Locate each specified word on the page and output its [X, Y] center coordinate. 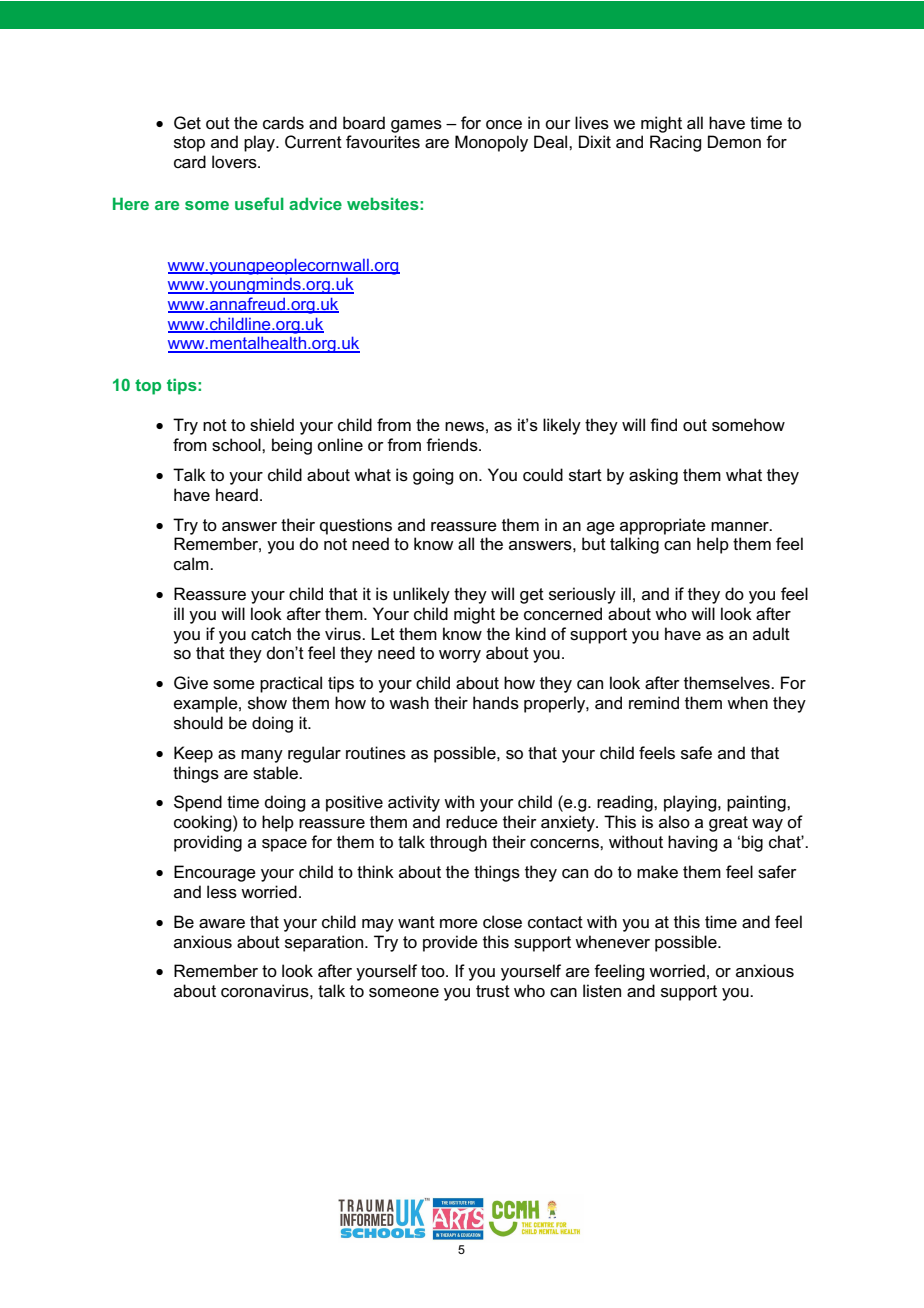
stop [189, 144]
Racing [675, 143]
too [434, 971]
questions [356, 526]
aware [222, 924]
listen [602, 991]
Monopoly [491, 143]
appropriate [663, 526]
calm [192, 564]
